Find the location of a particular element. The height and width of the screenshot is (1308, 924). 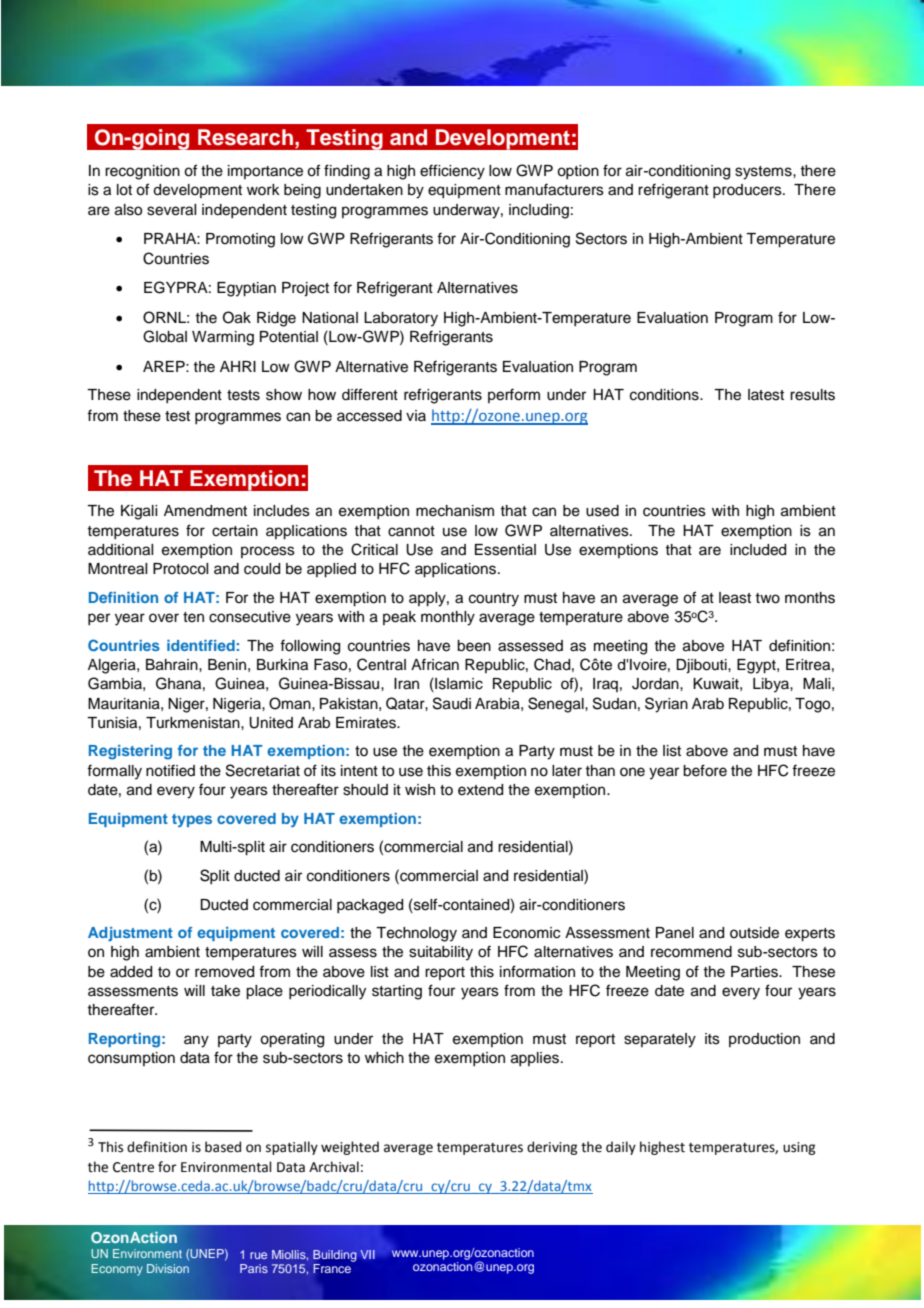

removed is located at coordinates (224, 972).
